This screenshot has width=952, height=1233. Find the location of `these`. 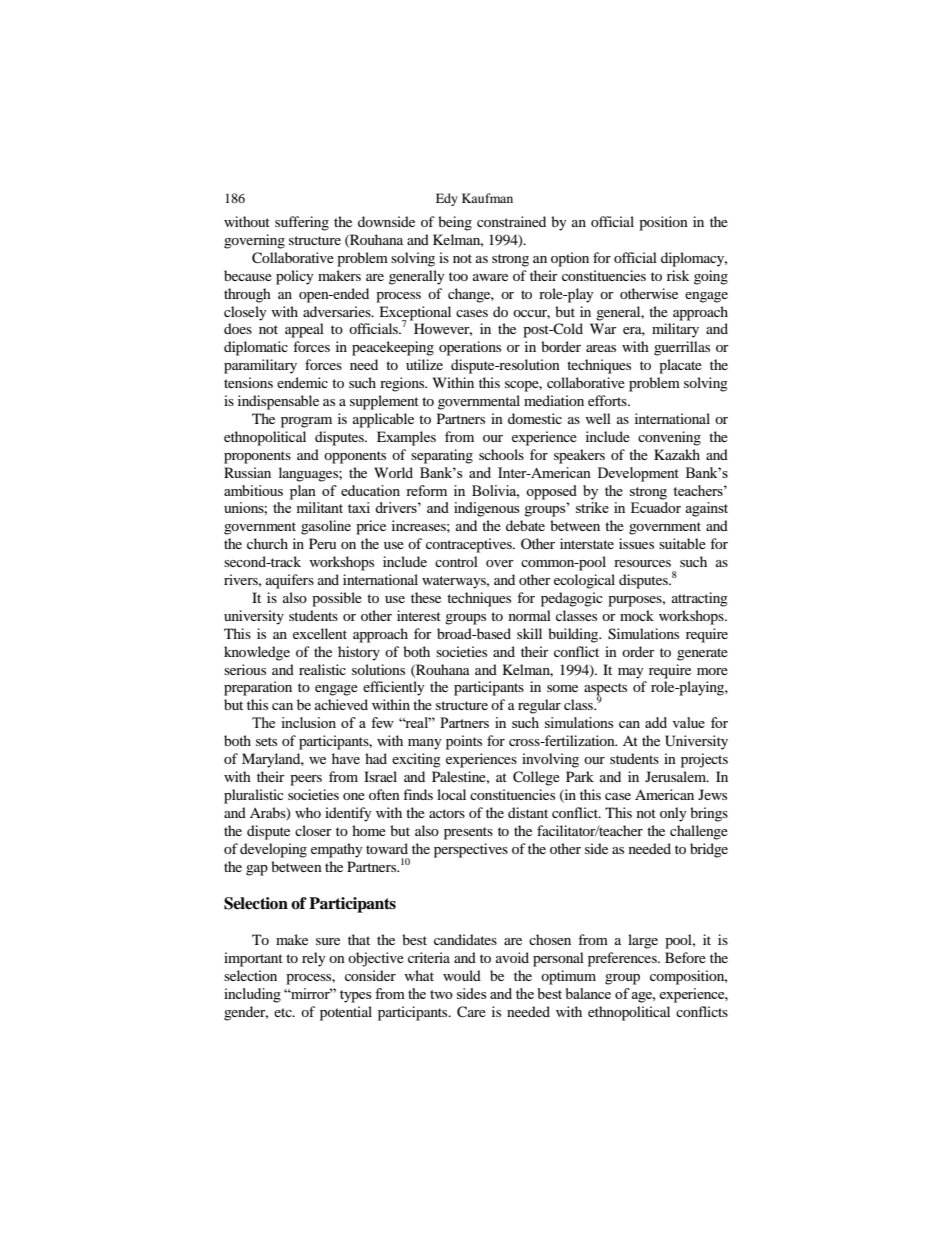

these is located at coordinates (426, 597).
